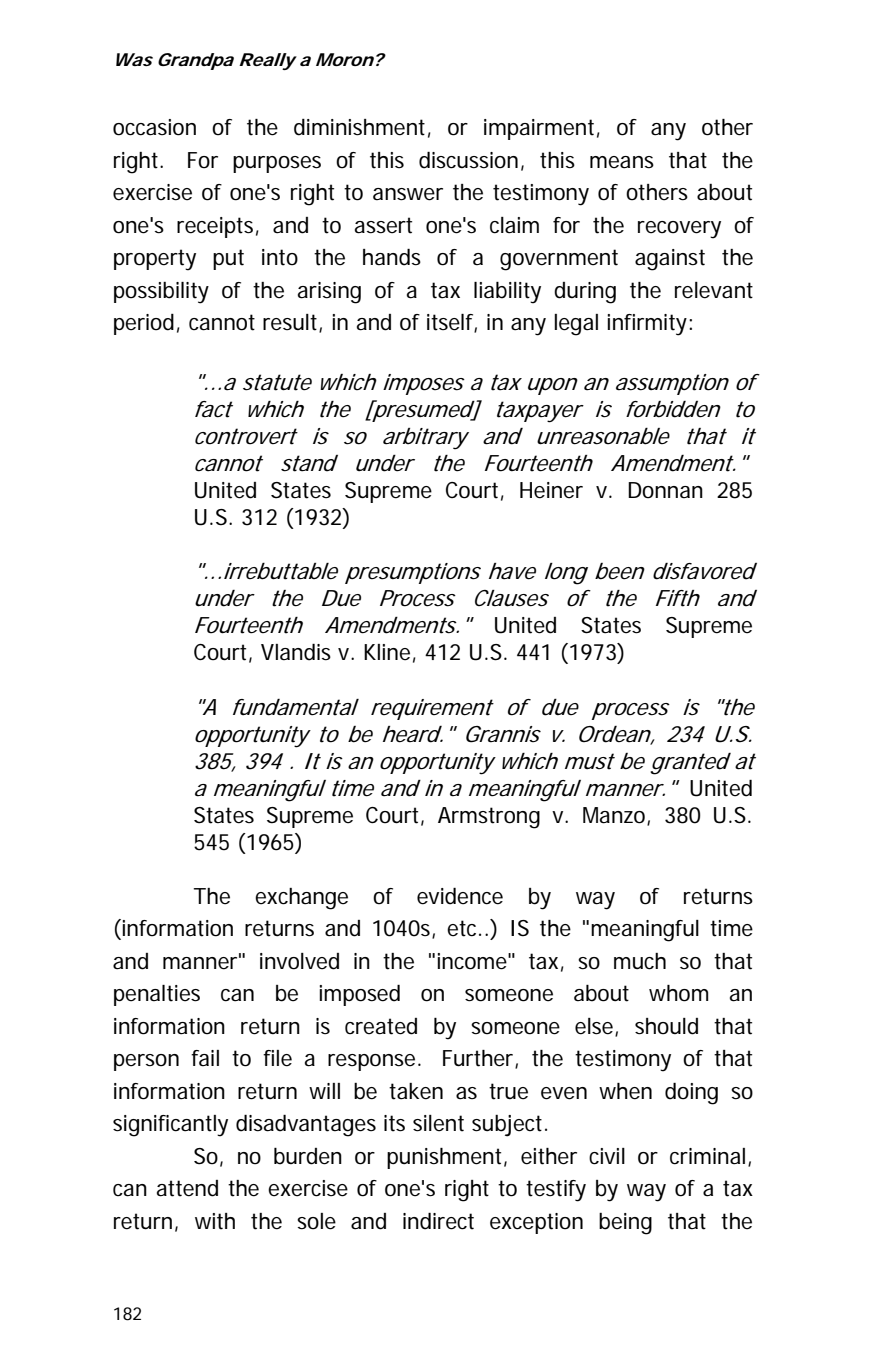  What do you see at coordinates (452, 323) in the screenshot?
I see `itself` at bounding box center [452, 323].
